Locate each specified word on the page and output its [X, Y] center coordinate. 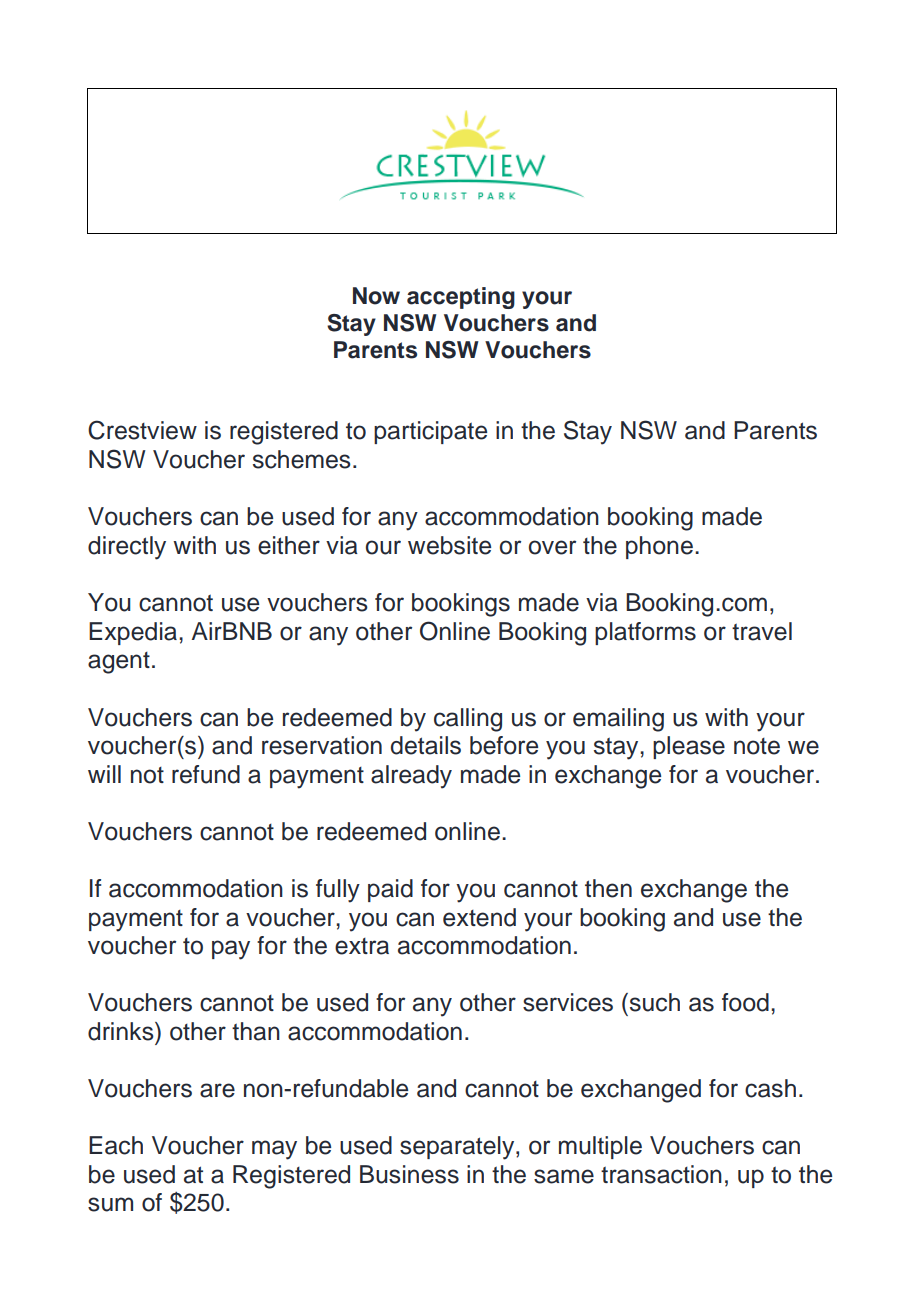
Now [376, 296]
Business [409, 1174]
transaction [661, 1174]
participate [430, 432]
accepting [461, 298]
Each [116, 1145]
